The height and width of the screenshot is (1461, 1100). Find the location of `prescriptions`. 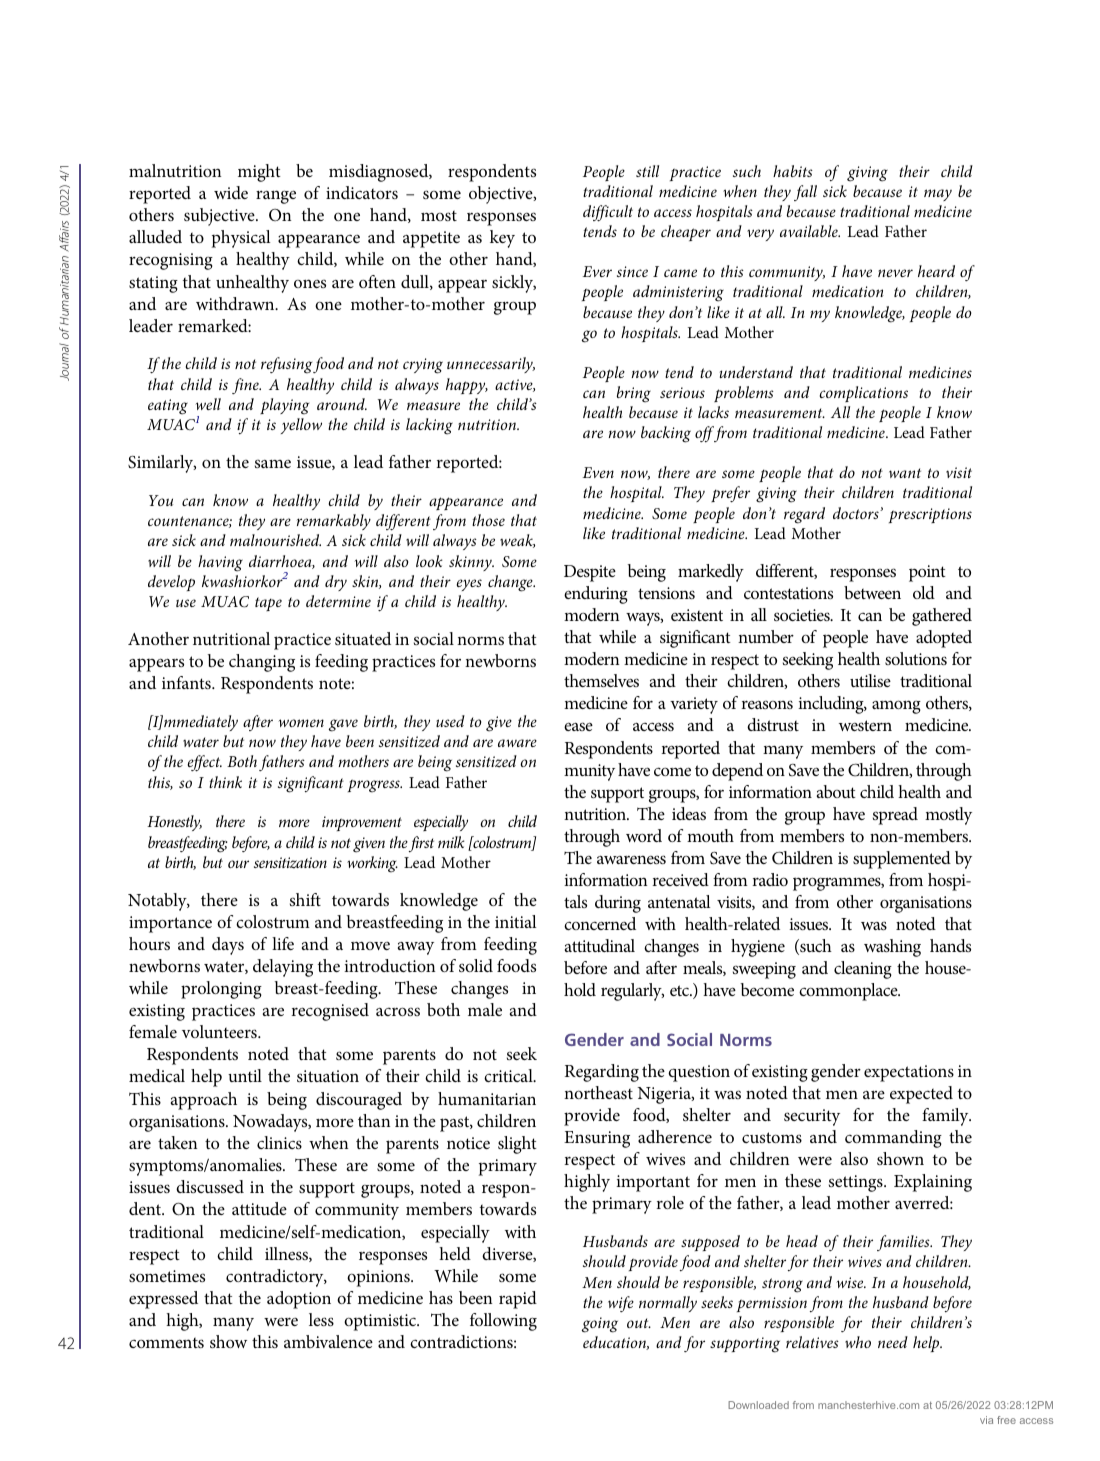

prescriptions is located at coordinates (930, 515).
